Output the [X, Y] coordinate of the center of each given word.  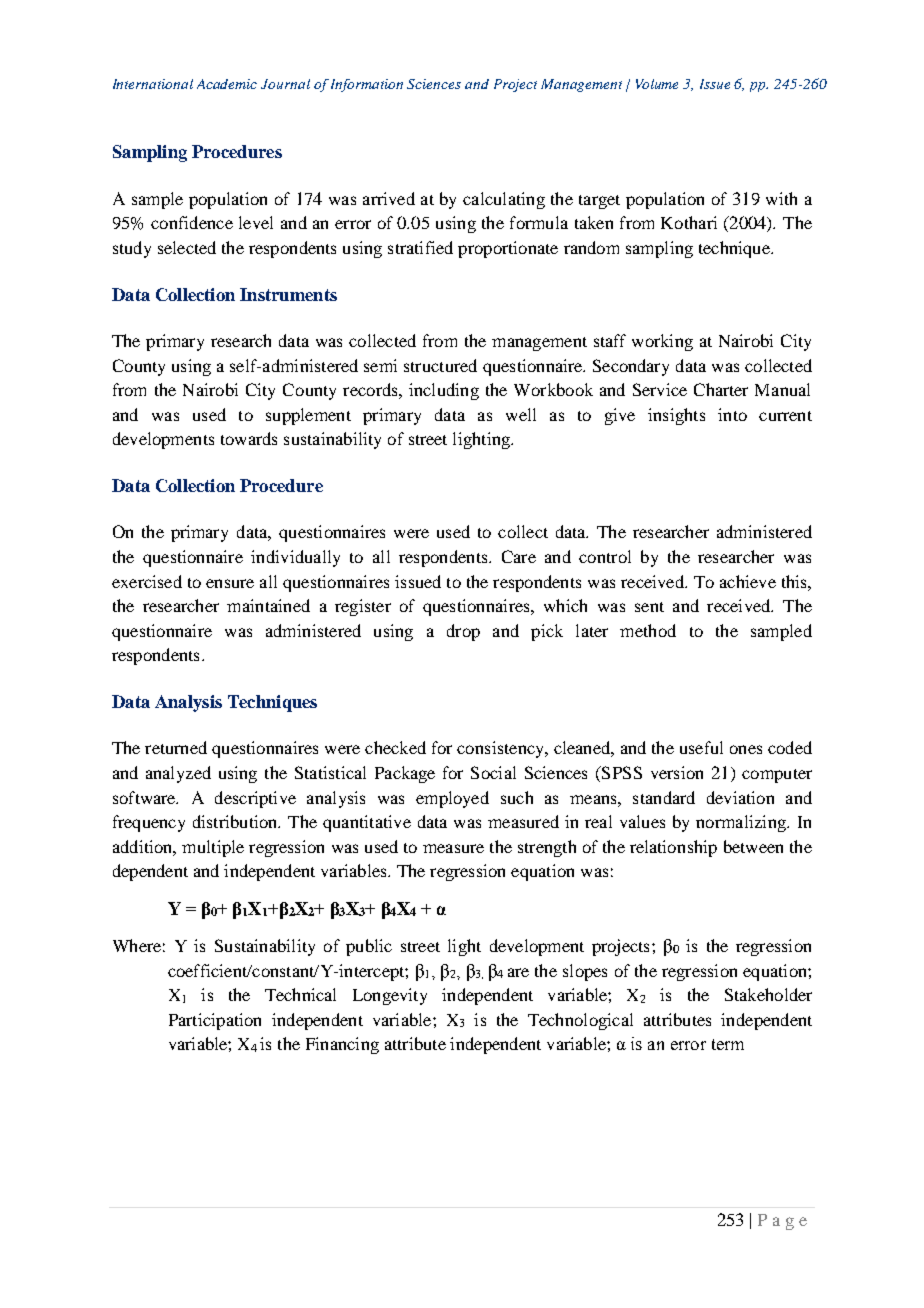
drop [463, 632]
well [521, 414]
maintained [268, 605]
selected [187, 247]
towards [249, 438]
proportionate [508, 249]
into [732, 414]
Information [367, 85]
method [648, 630]
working [662, 342]
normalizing [742, 823]
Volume [657, 84]
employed [452, 799]
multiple [213, 848]
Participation [215, 1021]
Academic [227, 84]
